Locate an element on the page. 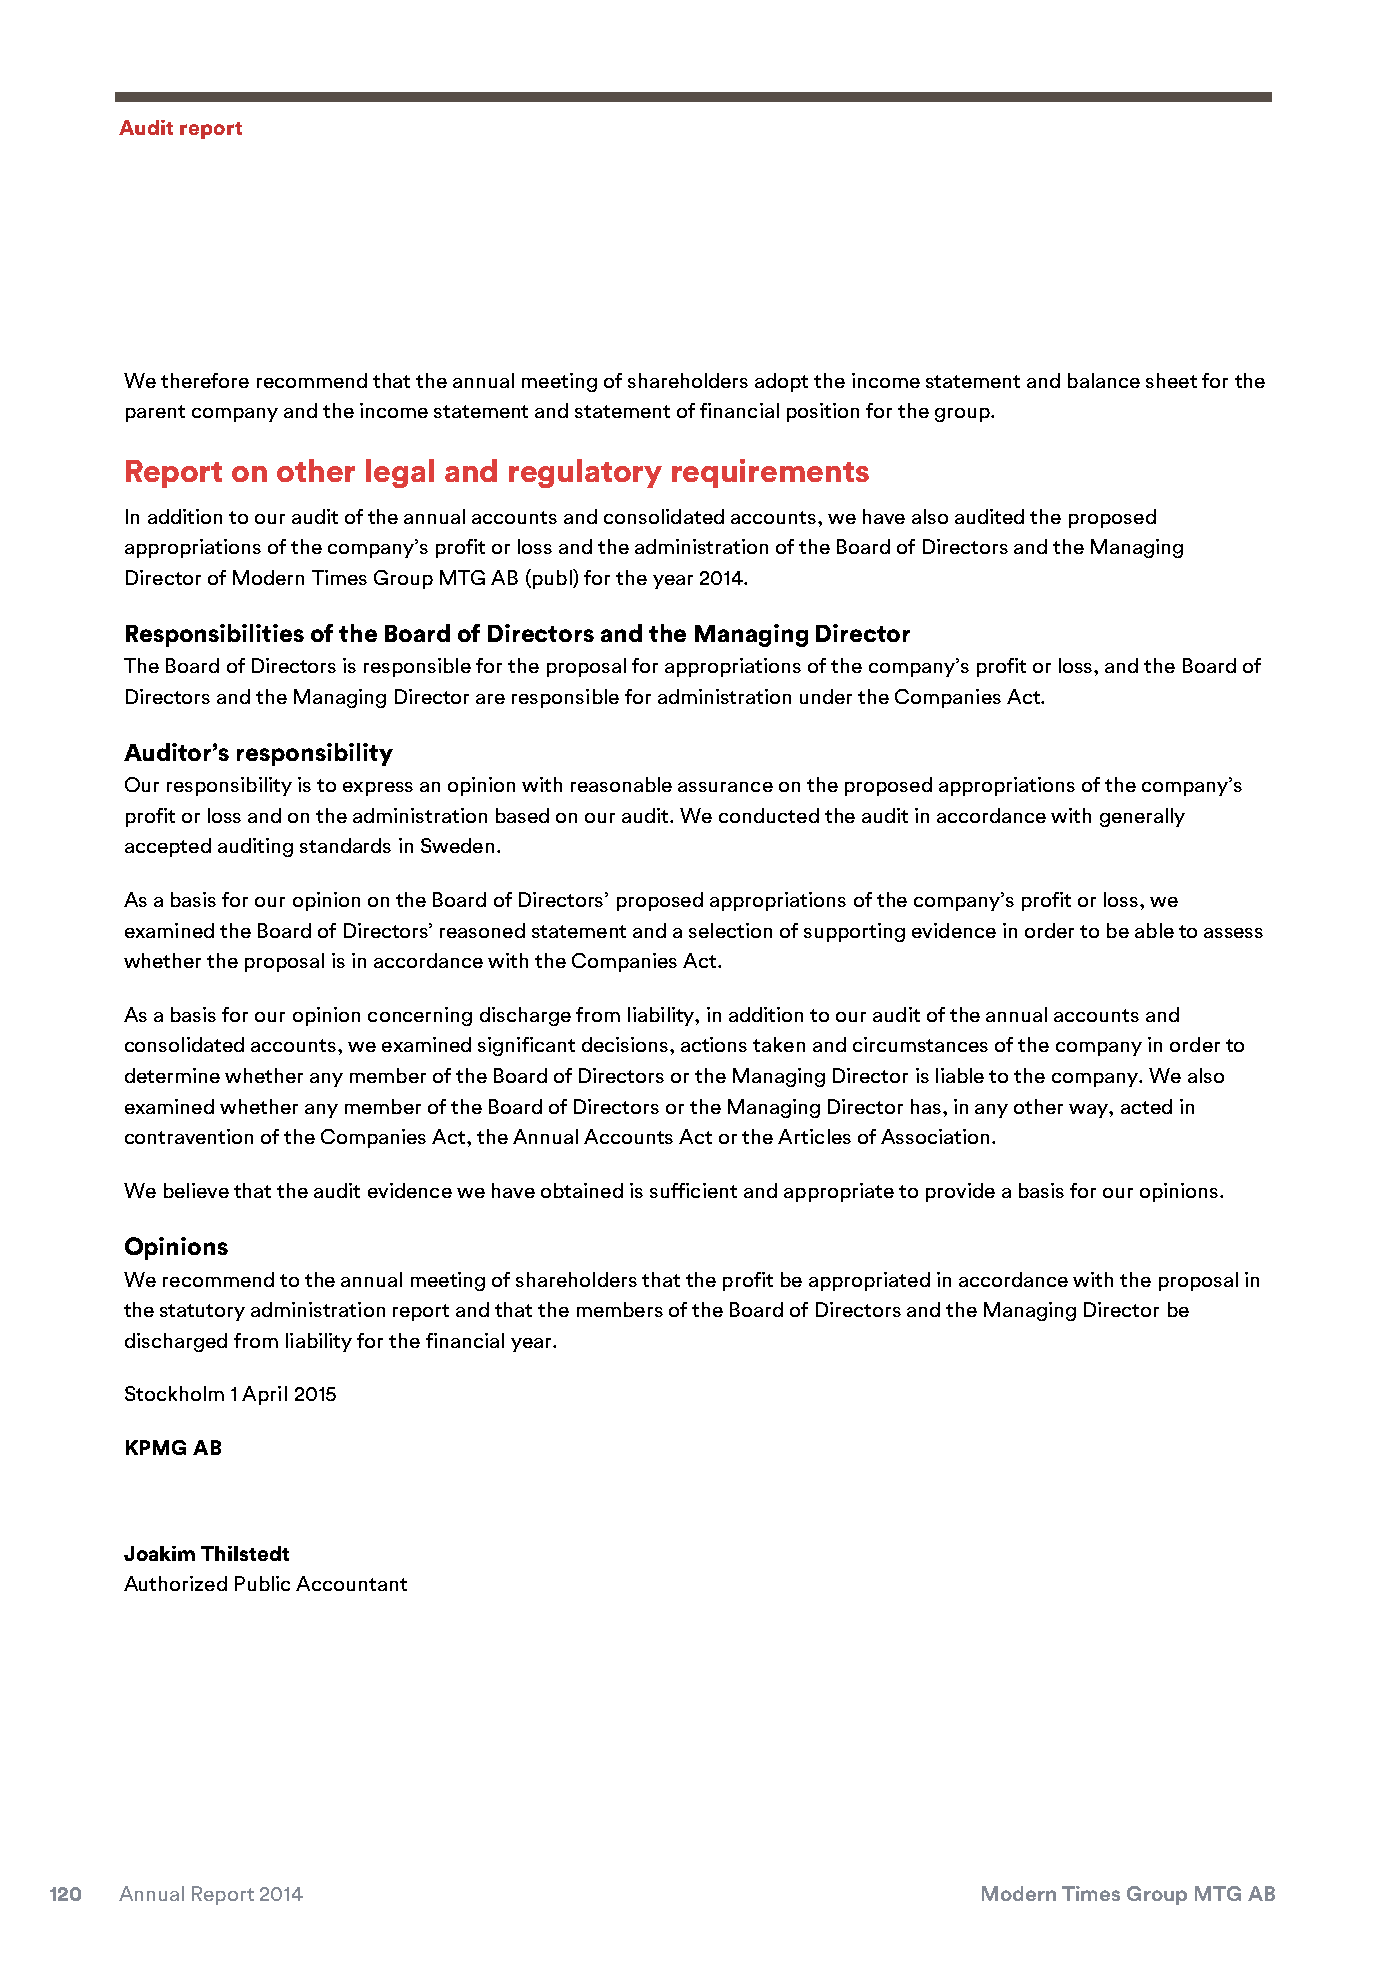  provide is located at coordinates (960, 1192).
